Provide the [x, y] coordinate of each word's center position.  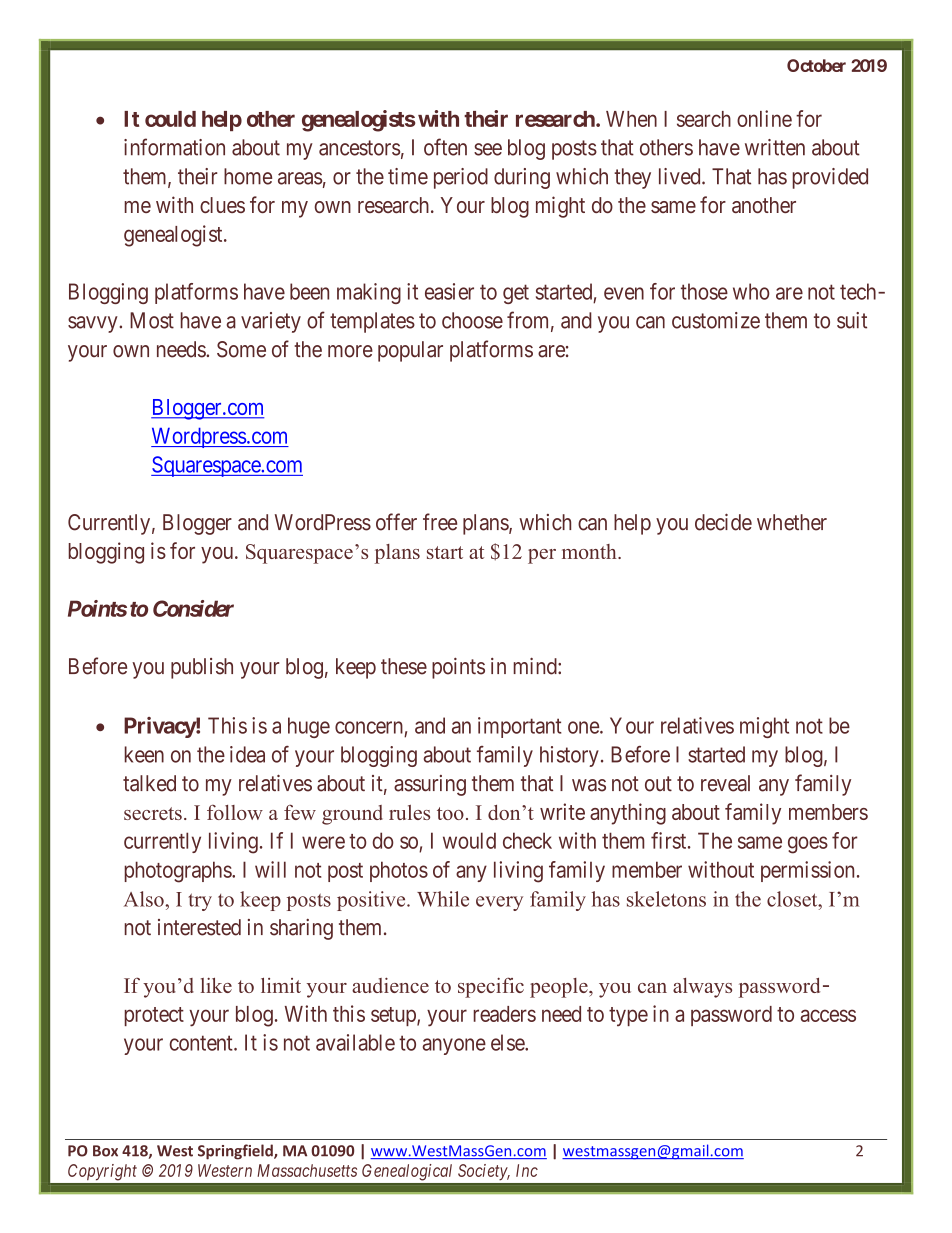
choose [472, 320]
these [404, 666]
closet [793, 899]
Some [241, 349]
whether [792, 522]
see [488, 149]
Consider [193, 608]
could [170, 119]
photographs [178, 872]
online [764, 118]
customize [716, 320]
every [499, 903]
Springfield [236, 1152]
